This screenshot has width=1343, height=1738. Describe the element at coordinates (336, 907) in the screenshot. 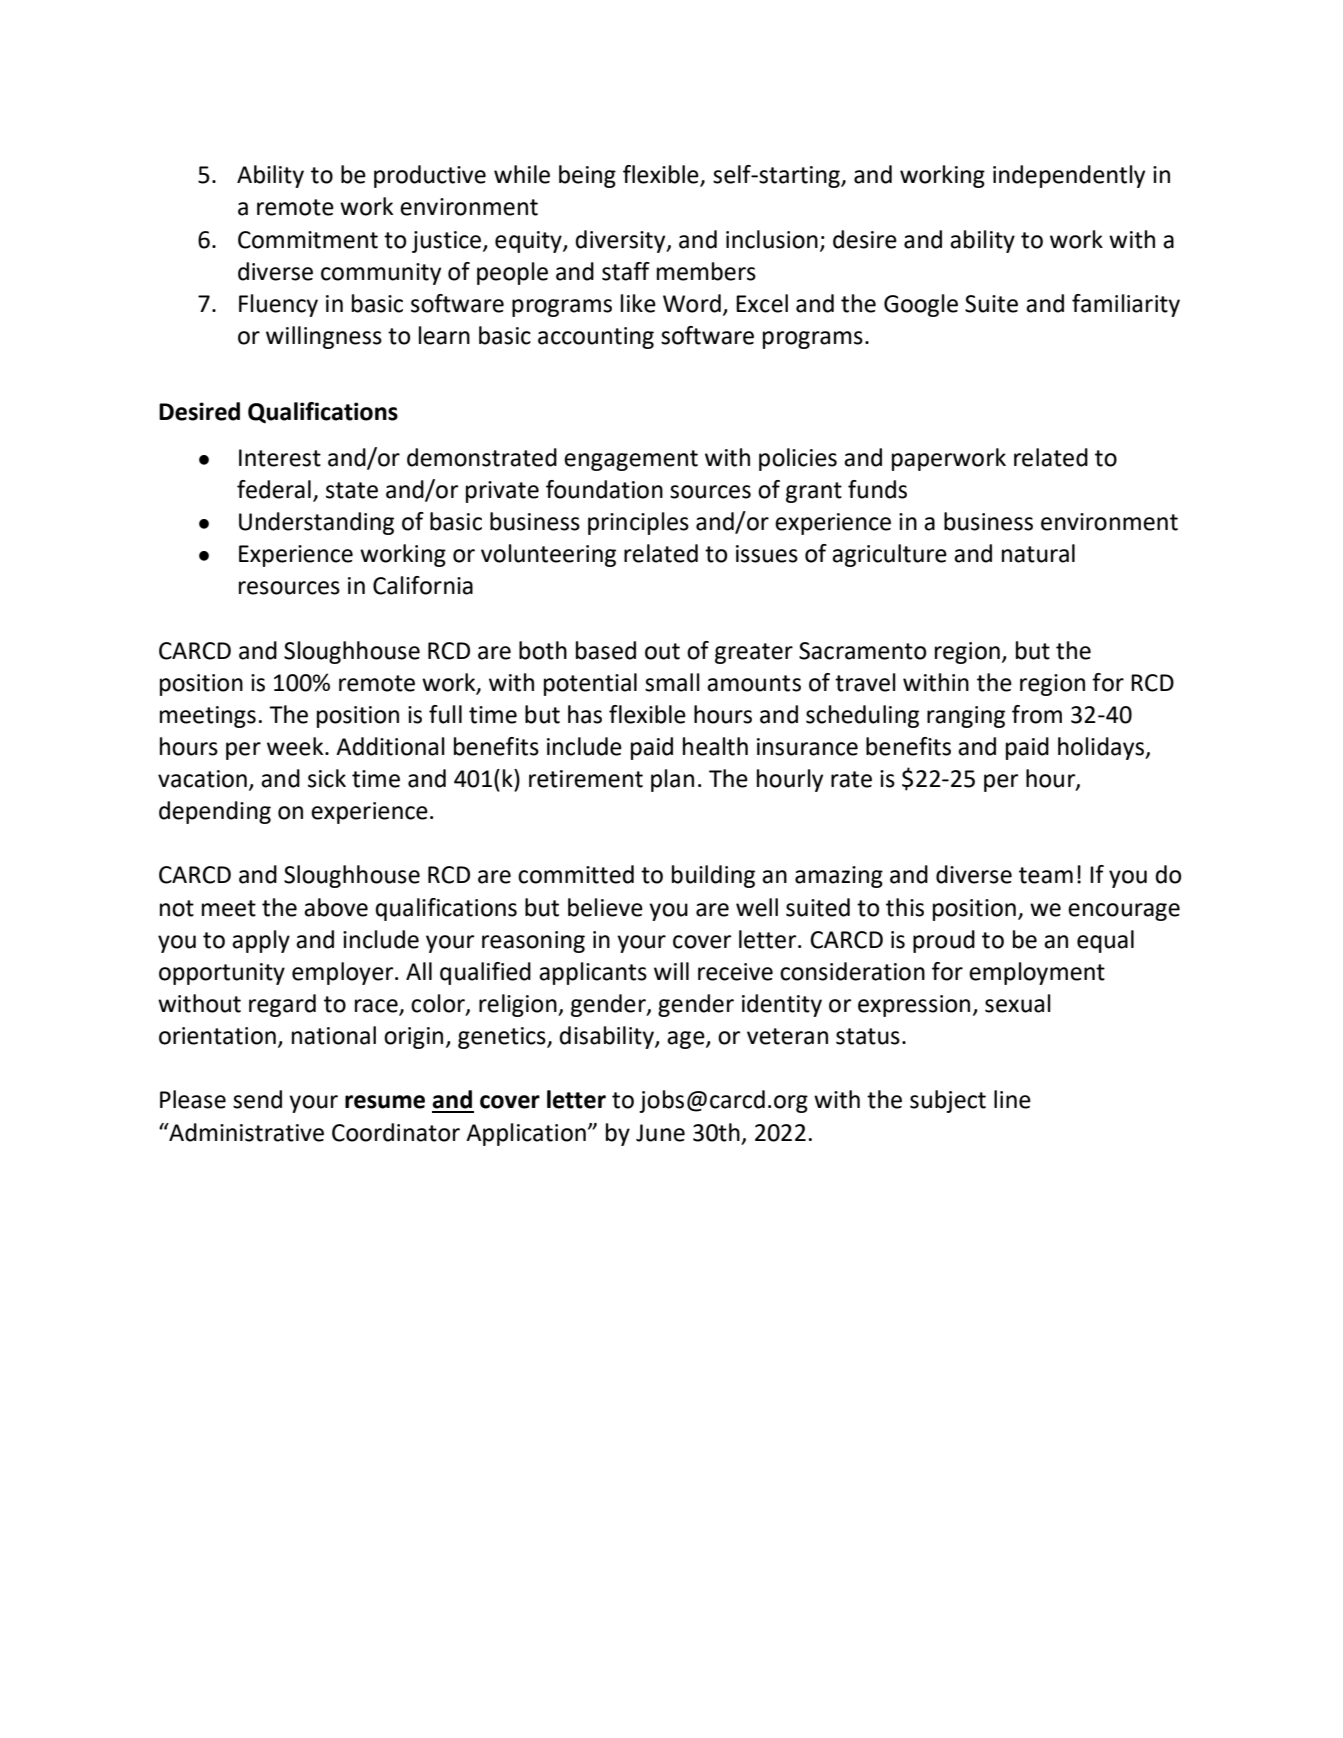

I see `above` at that location.
